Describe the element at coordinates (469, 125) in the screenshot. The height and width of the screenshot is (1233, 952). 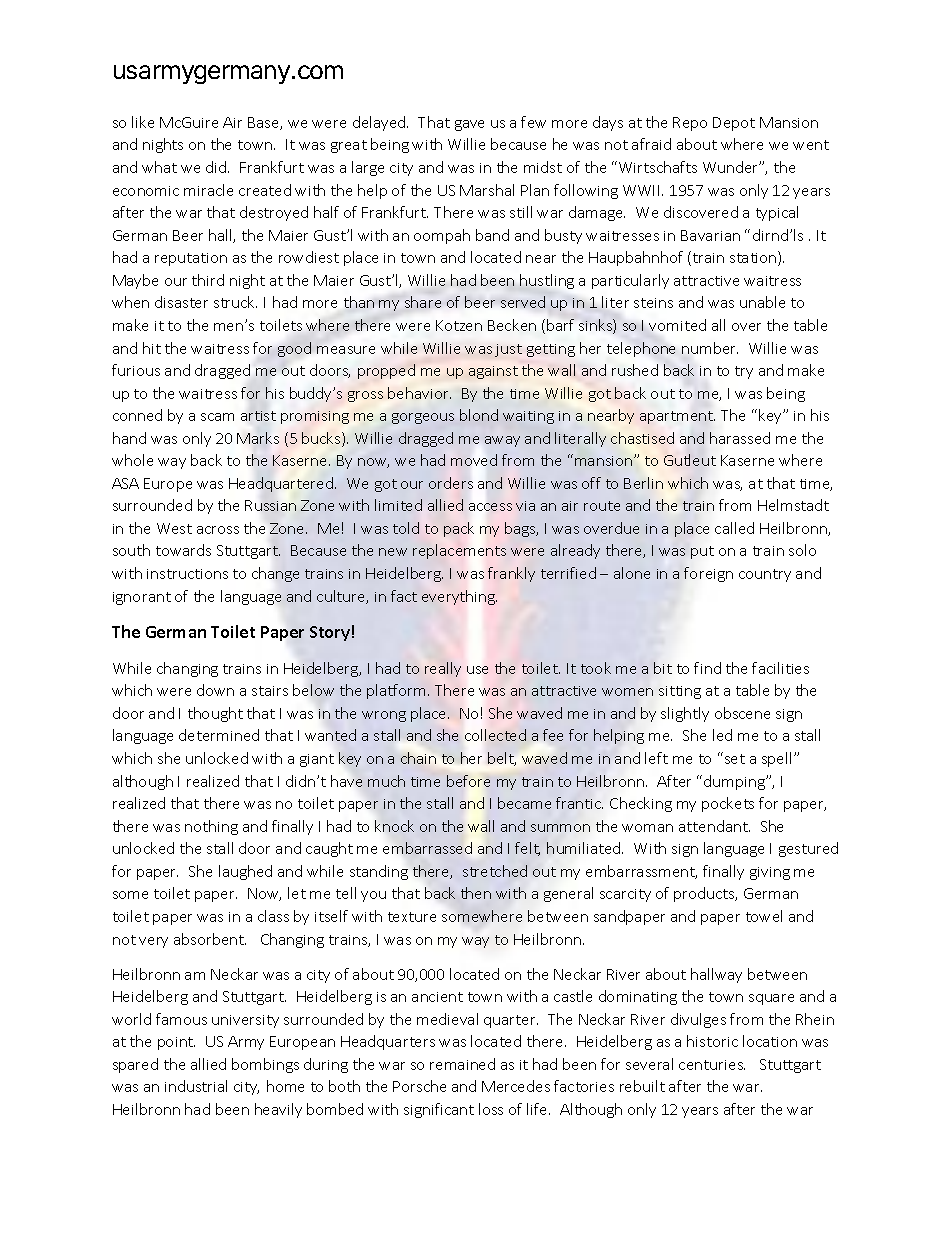
I see `gave` at that location.
